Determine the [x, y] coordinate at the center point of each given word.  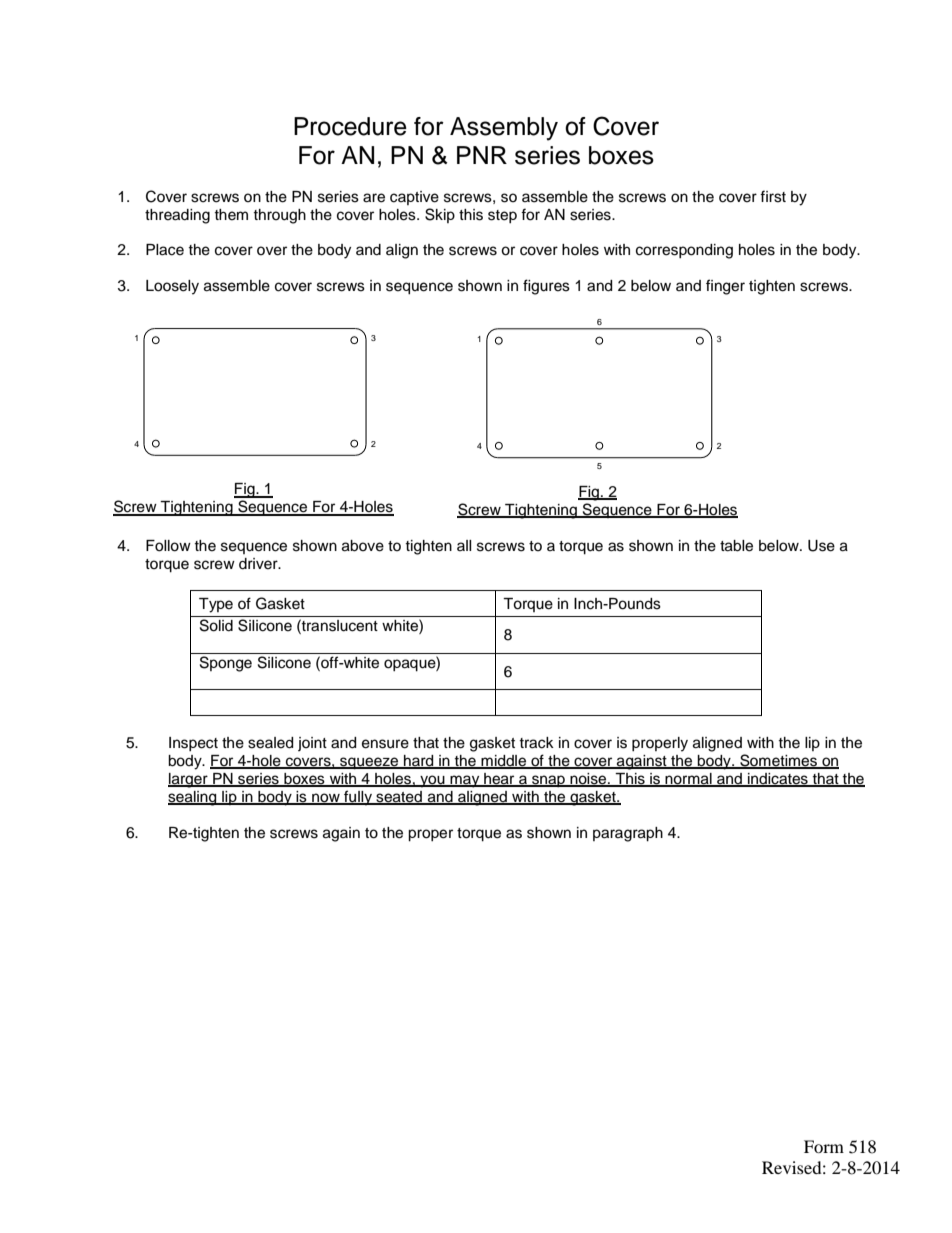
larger [189, 780]
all [464, 545]
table [736, 546]
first [773, 196]
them [231, 215]
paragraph [628, 834]
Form [824, 1146]
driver [259, 564]
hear [499, 780]
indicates [778, 780]
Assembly [504, 129]
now [326, 798]
